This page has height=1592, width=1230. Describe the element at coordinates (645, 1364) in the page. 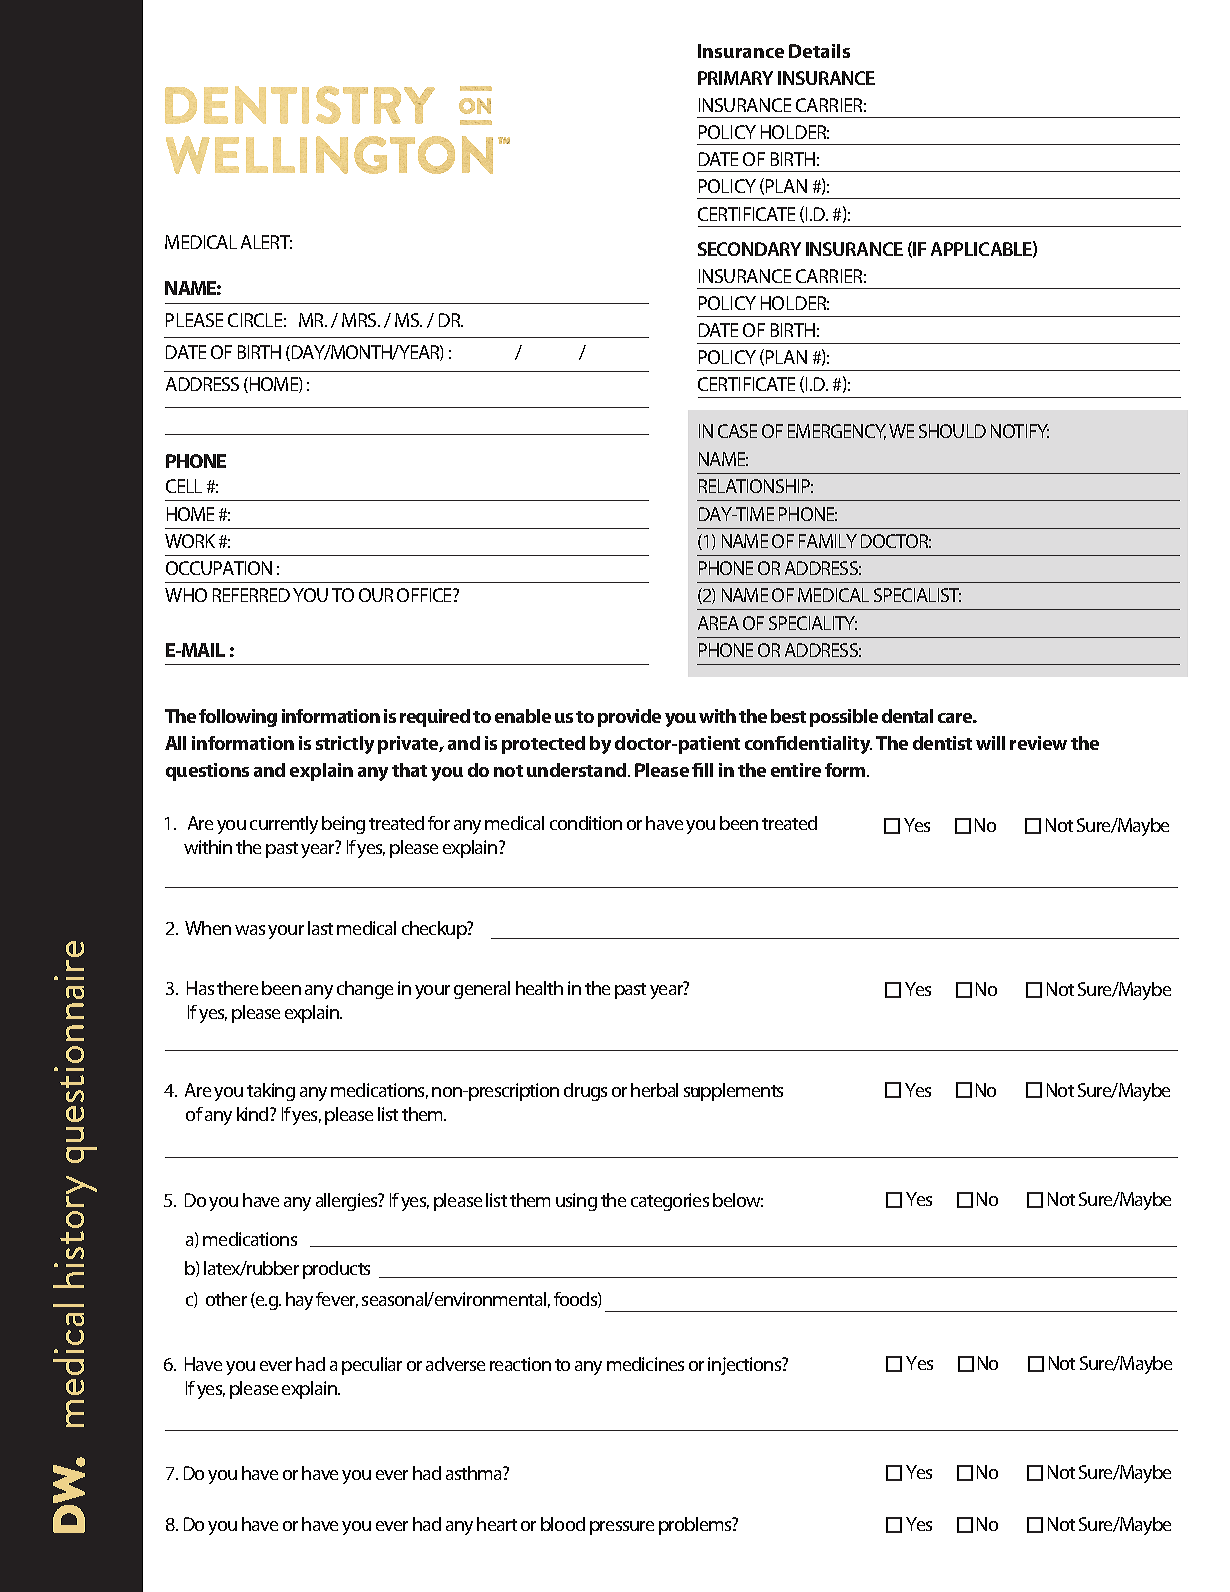

I see `medicines` at that location.
